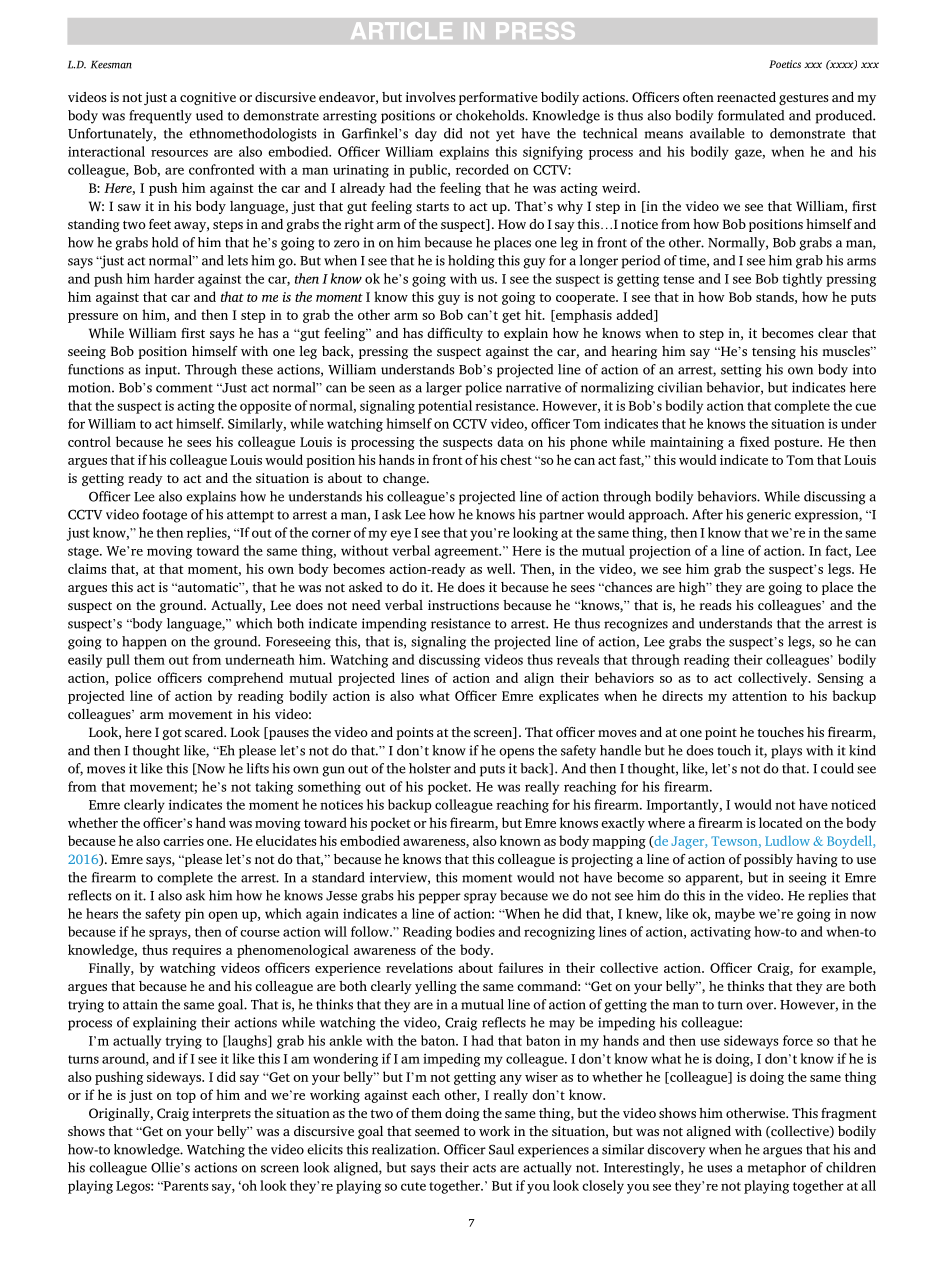 The height and width of the document is (1288, 944). What do you see at coordinates (183, 841) in the document?
I see `carries` at bounding box center [183, 841].
